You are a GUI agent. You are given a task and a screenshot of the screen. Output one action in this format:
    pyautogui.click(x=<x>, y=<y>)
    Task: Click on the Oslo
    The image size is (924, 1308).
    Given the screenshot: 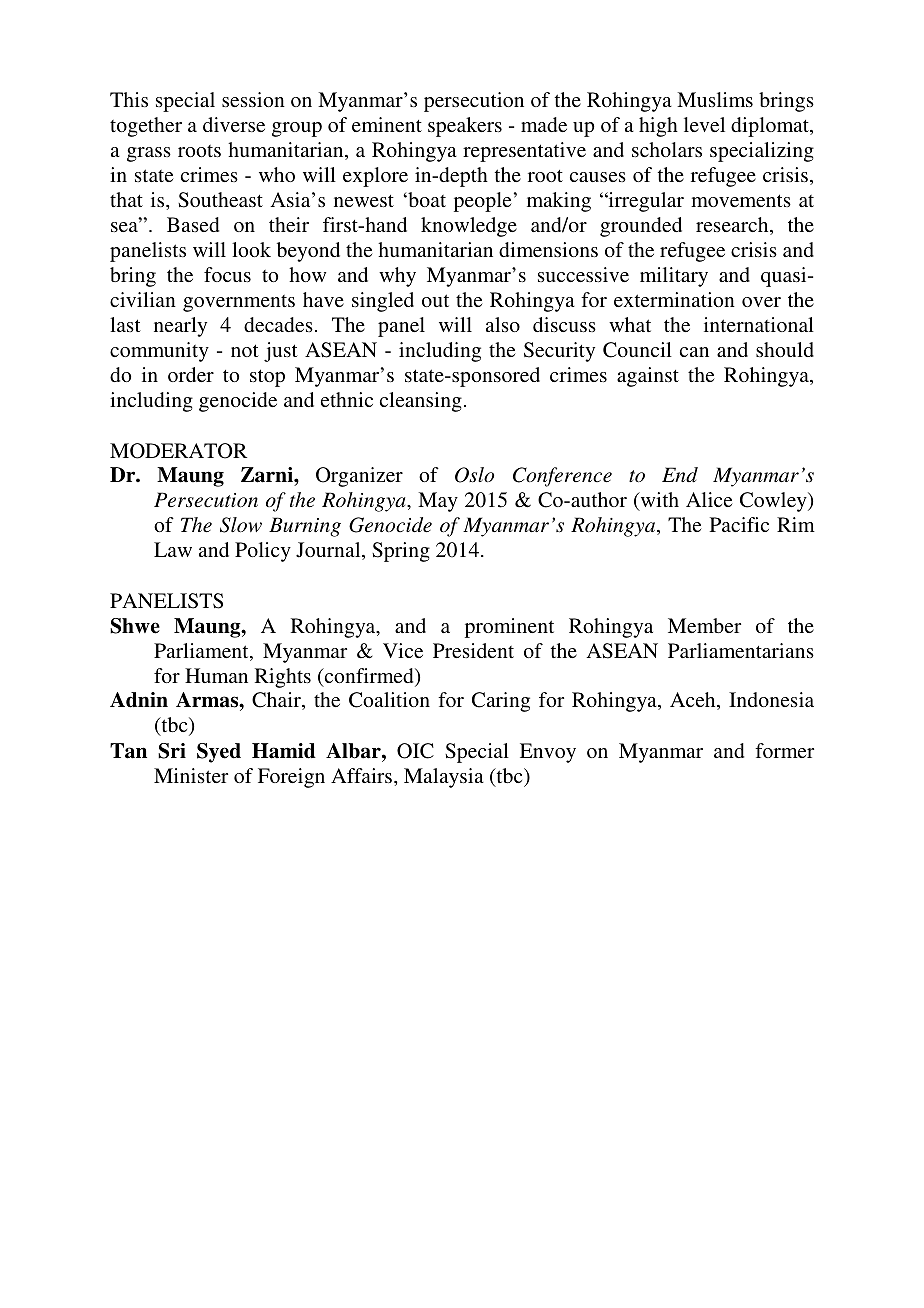 What is the action you would take?
    pyautogui.click(x=474, y=475)
